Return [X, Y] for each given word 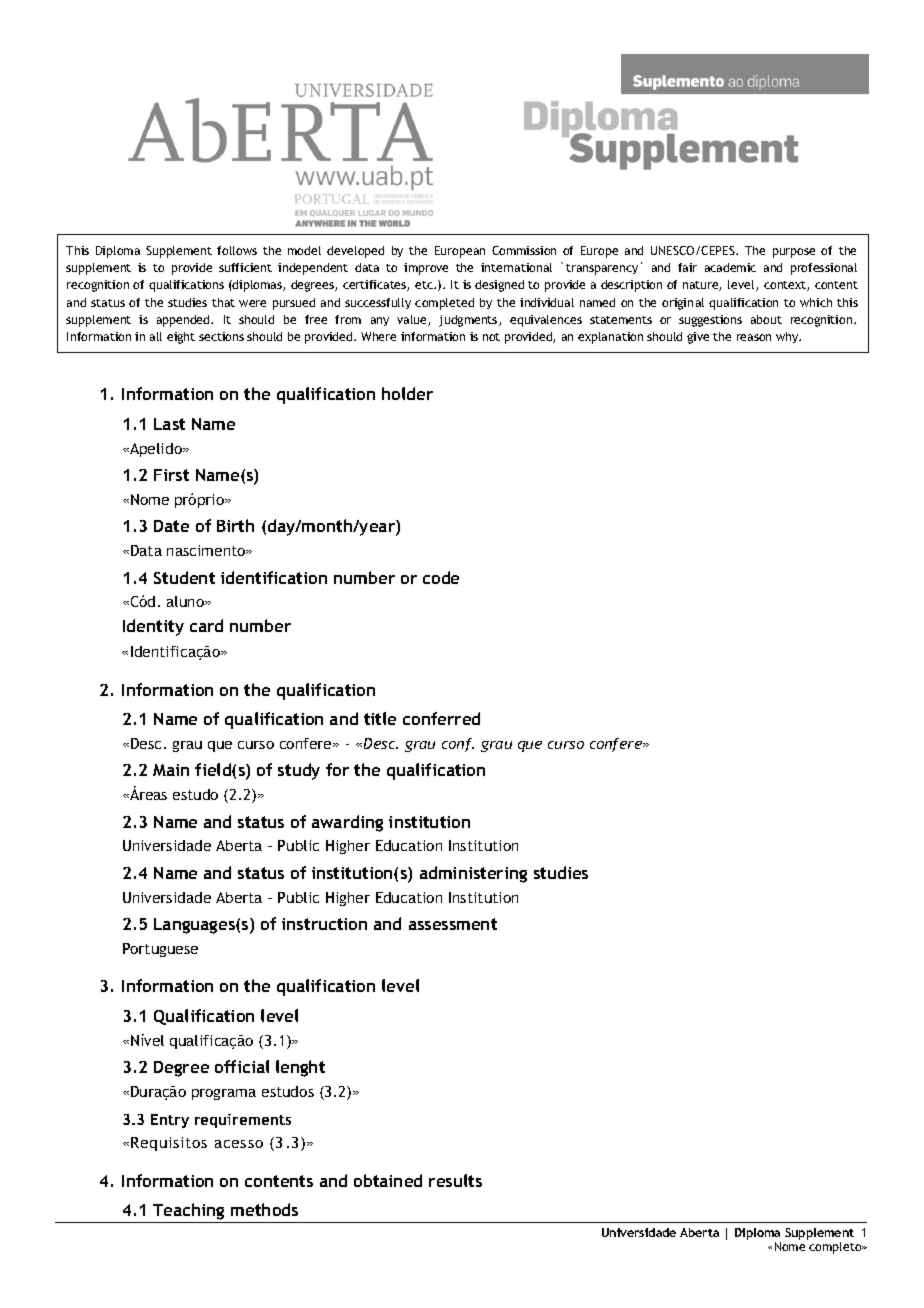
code [441, 577]
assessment [453, 924]
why [788, 337]
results [455, 1180]
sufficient [245, 267]
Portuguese [160, 950]
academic [730, 267]
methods [264, 1209]
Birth [235, 525]
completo [836, 1248]
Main [171, 770]
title [380, 718]
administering [473, 874]
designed [499, 286]
